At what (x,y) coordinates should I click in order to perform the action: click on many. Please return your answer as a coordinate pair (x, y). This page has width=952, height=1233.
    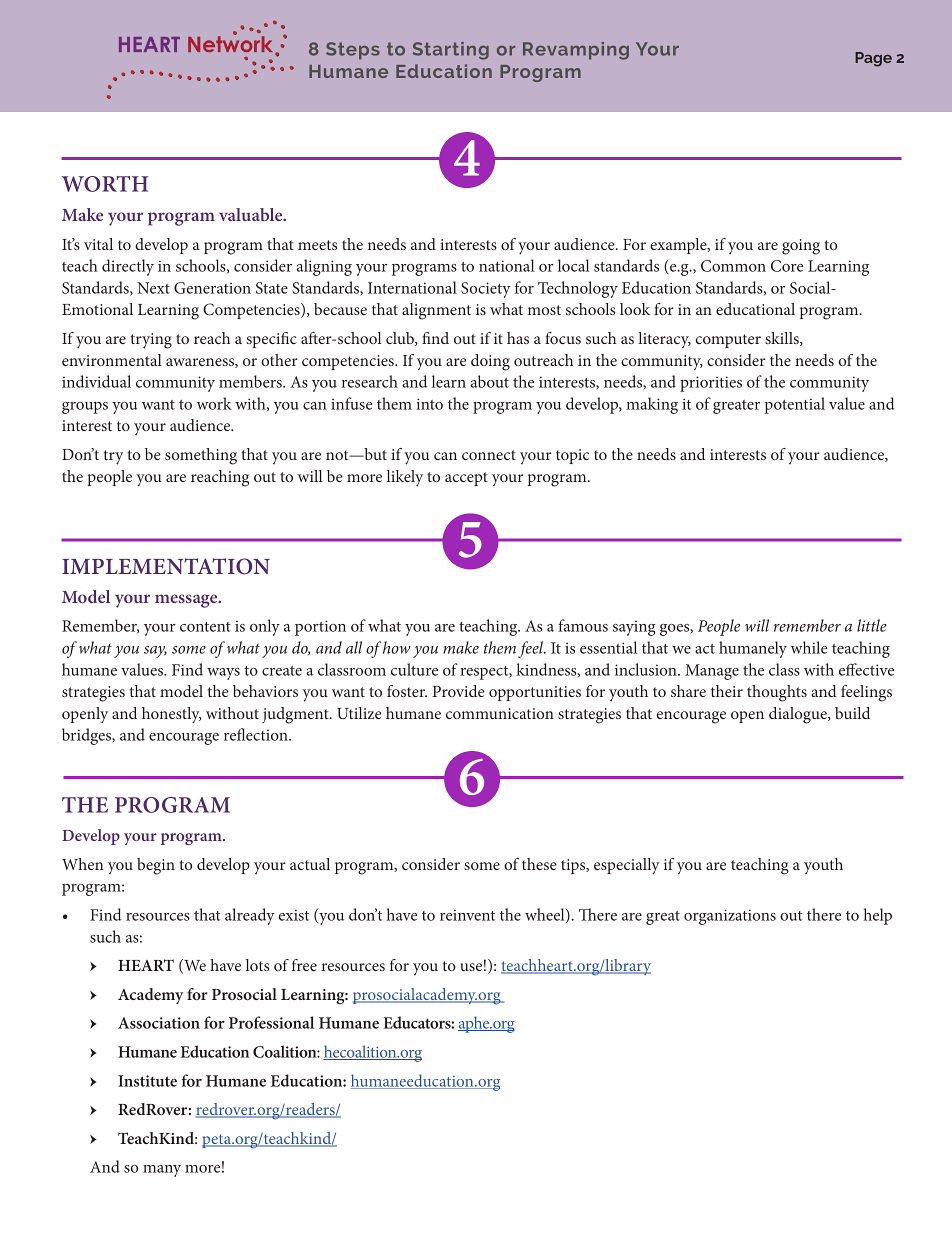
    Looking at the image, I should click on (162, 1171).
